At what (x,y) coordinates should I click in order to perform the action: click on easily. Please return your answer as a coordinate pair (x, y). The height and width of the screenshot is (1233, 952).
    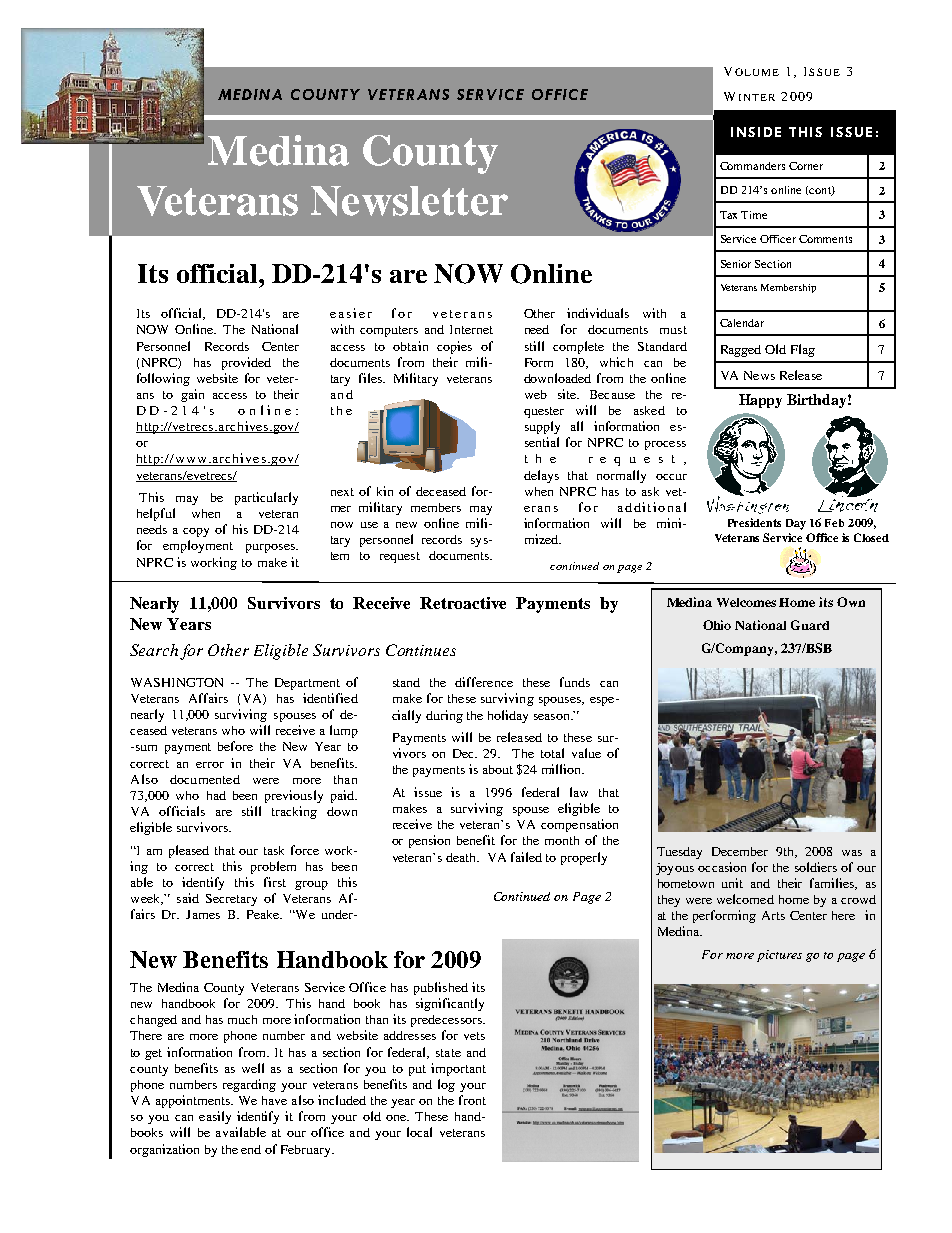
    Looking at the image, I should click on (215, 1117).
